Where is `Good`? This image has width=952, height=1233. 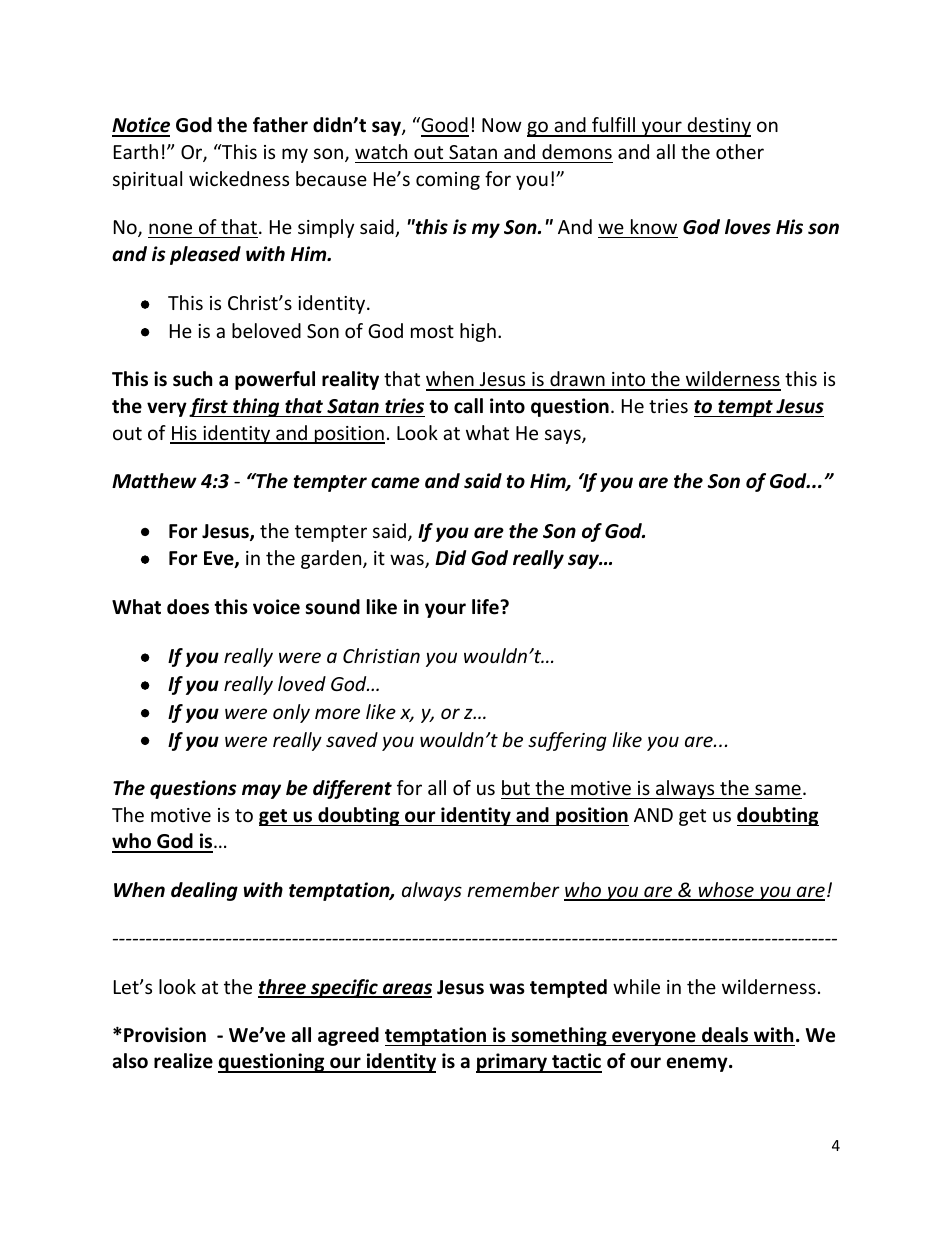 Good is located at coordinates (444, 126).
